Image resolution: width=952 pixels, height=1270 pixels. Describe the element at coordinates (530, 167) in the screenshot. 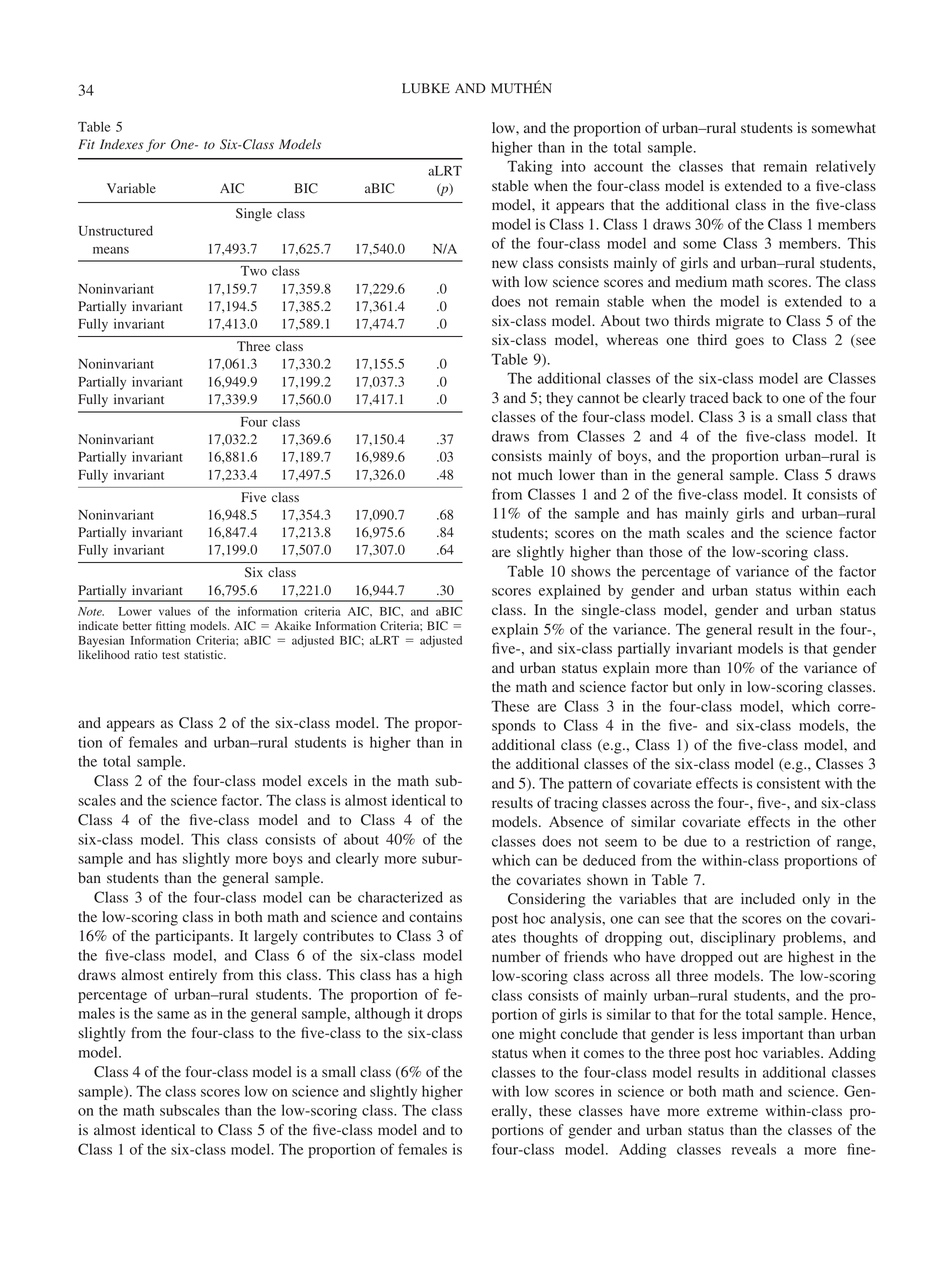

I see `Taking` at that location.
